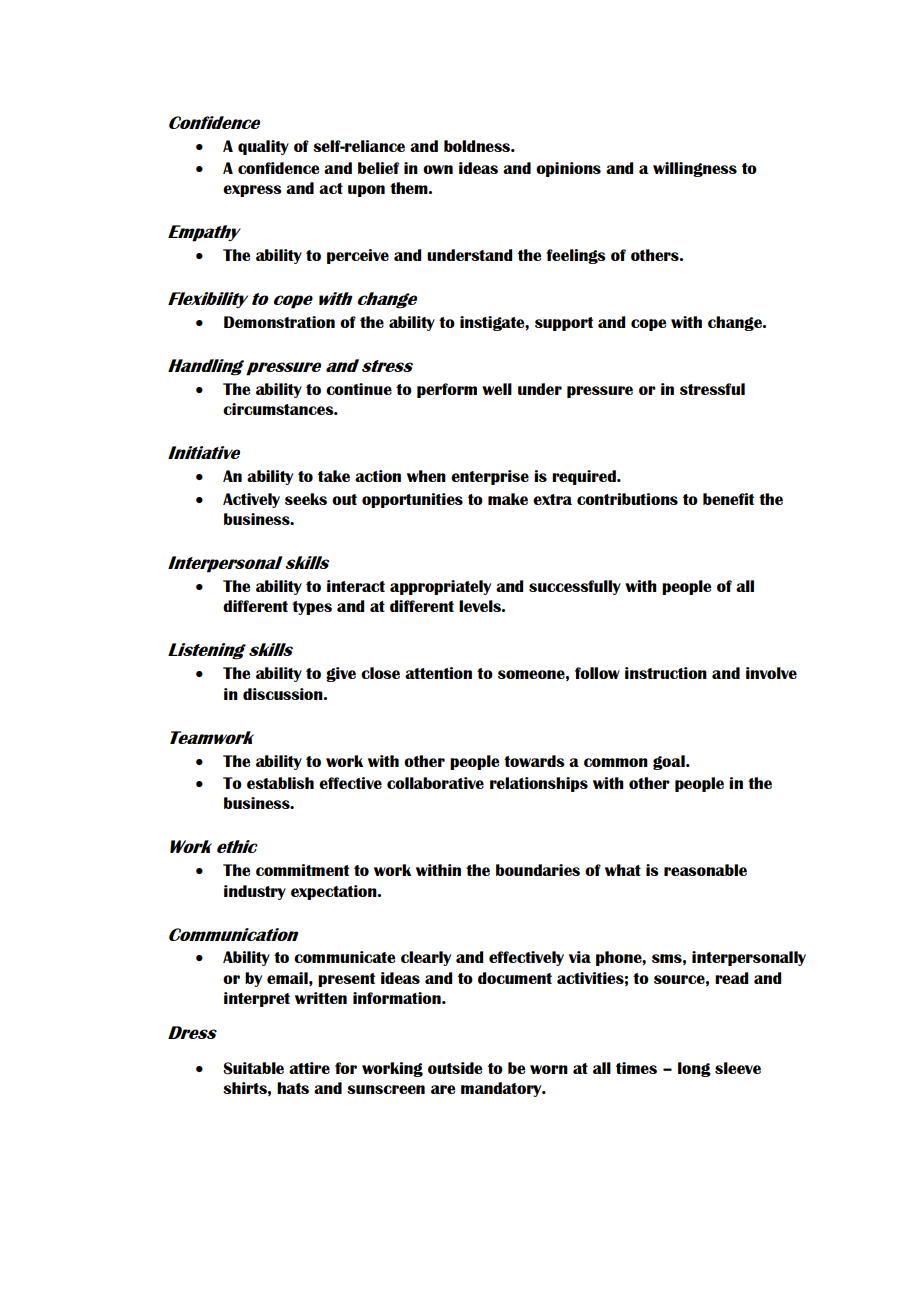  Describe the element at coordinates (309, 1068) in the image. I see `attire` at that location.
